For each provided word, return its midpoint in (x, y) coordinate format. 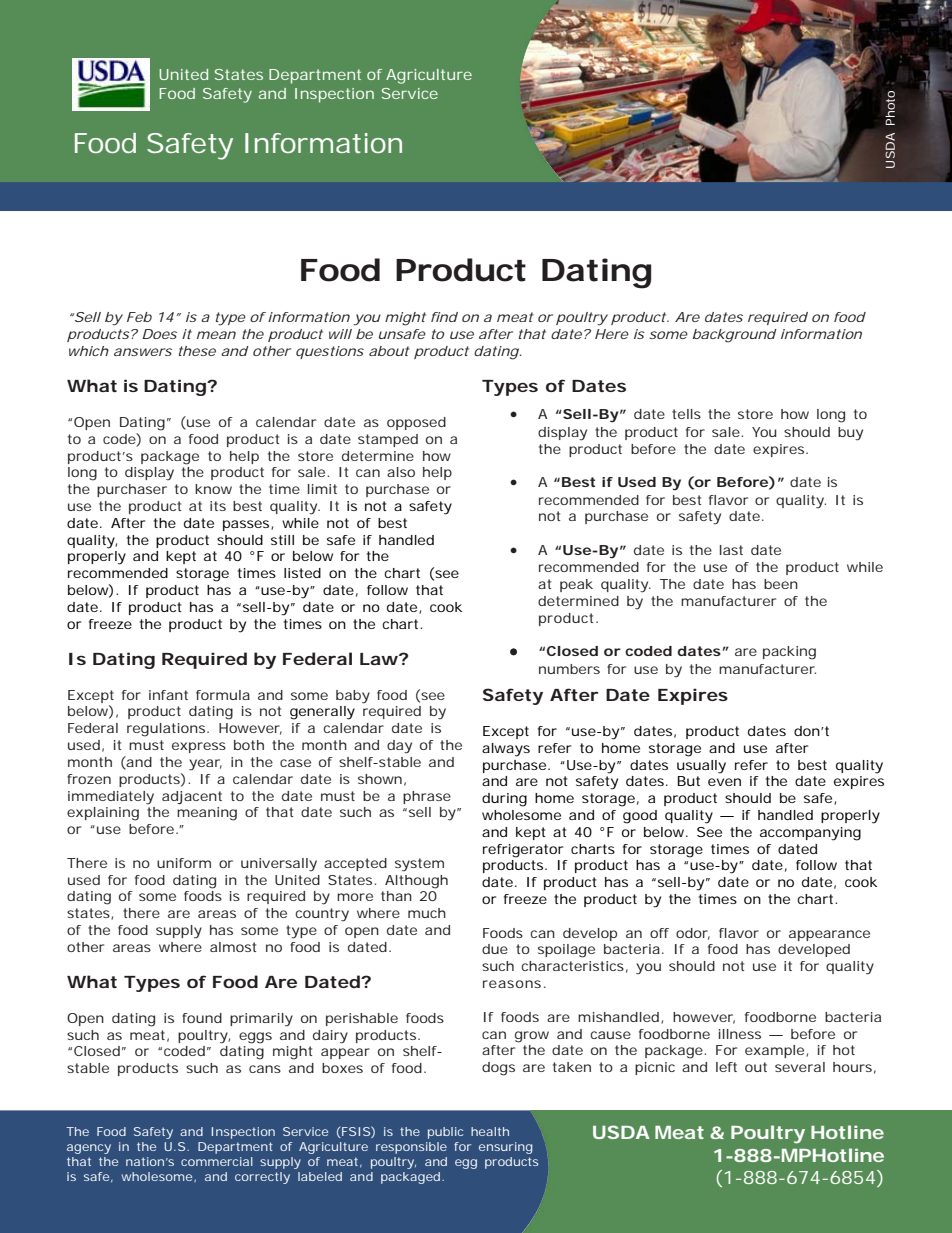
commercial (217, 1161)
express (199, 747)
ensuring (505, 1148)
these (197, 351)
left (726, 1067)
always (506, 750)
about (389, 351)
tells (686, 414)
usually (701, 767)
